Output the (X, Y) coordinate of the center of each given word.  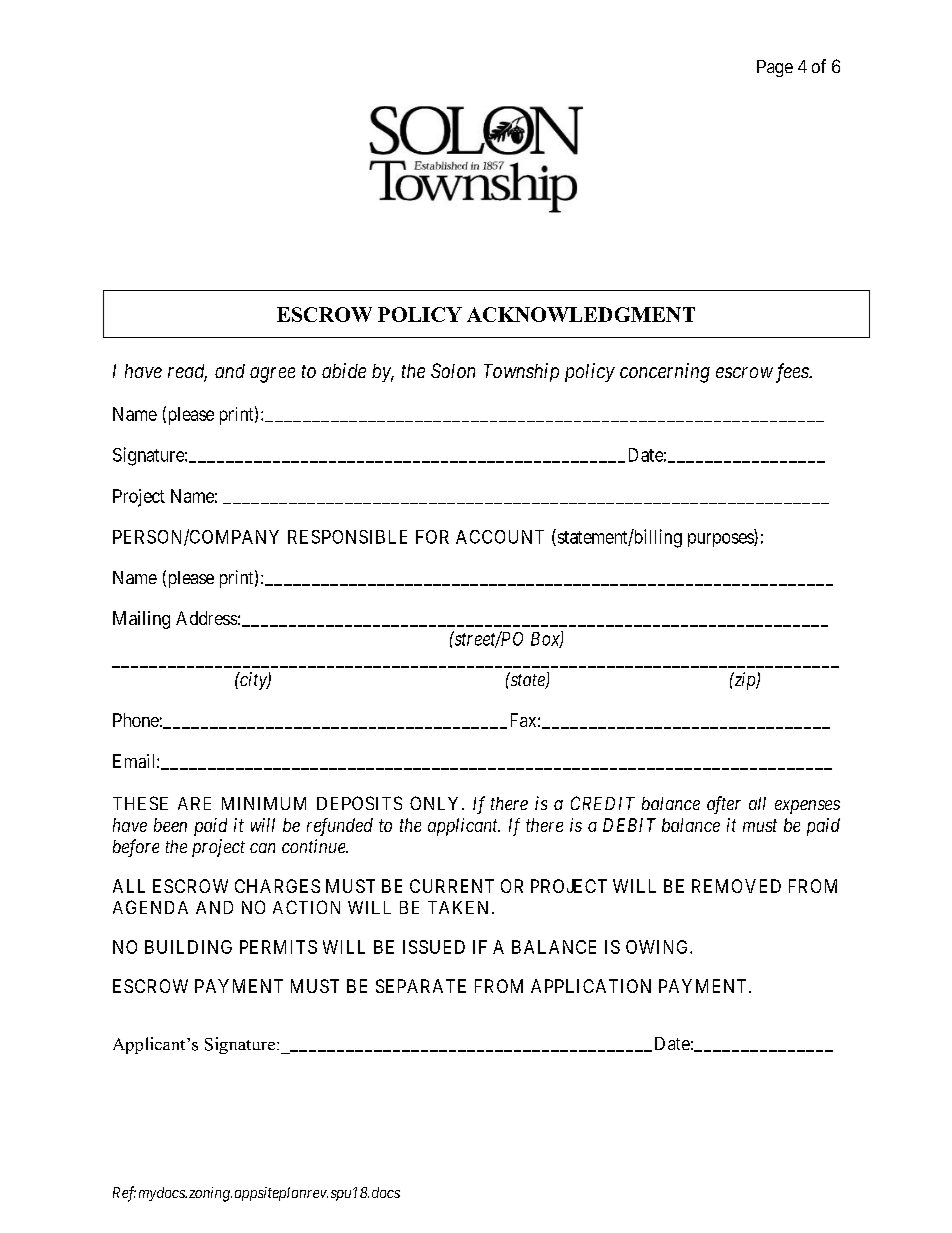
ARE (194, 803)
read (187, 372)
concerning (665, 373)
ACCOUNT (500, 537)
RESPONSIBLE (347, 537)
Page (775, 68)
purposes (721, 540)
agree (272, 375)
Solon (453, 370)
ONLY (436, 803)
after (724, 805)
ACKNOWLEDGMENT (581, 314)
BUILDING (188, 947)
